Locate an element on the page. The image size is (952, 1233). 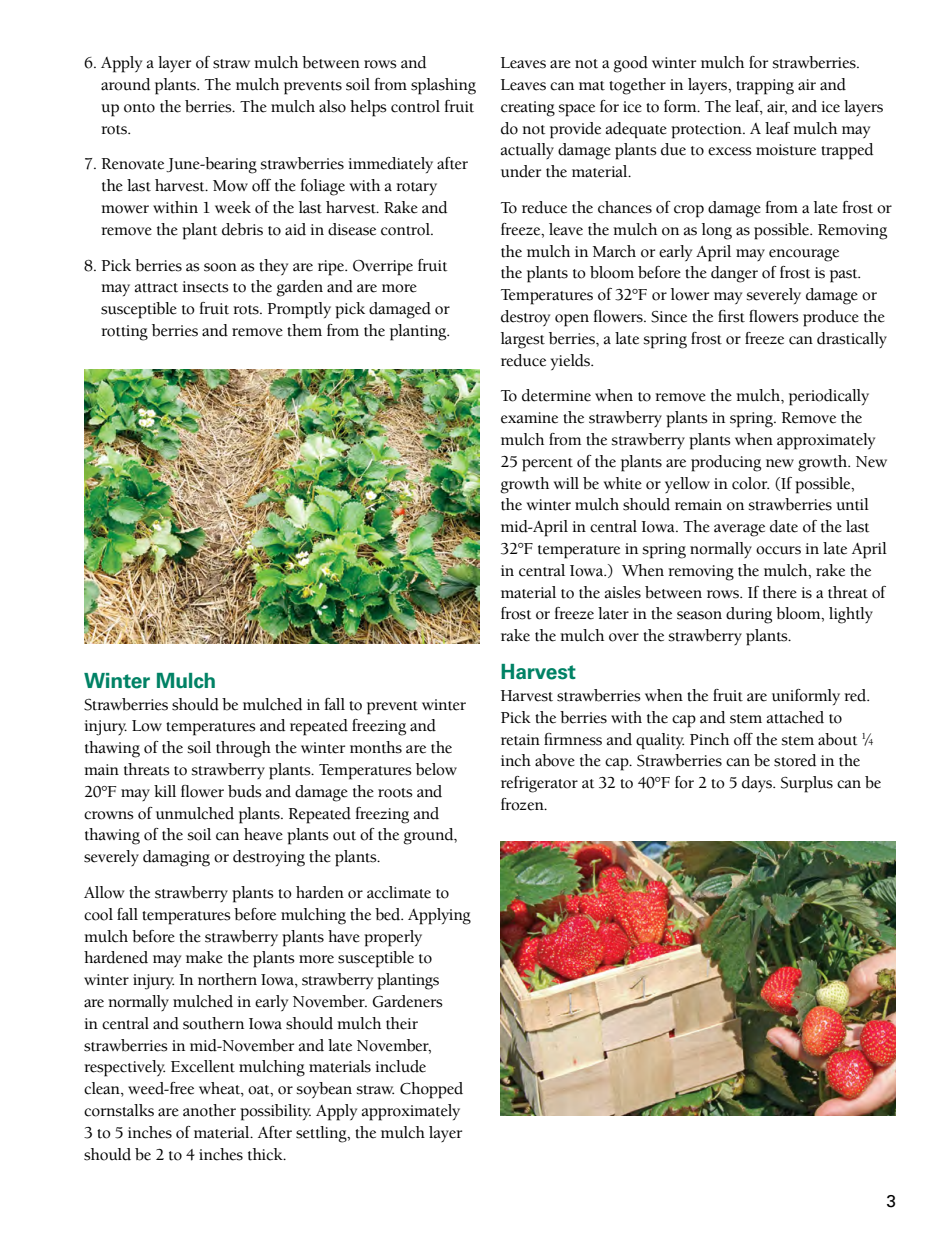
onto is located at coordinates (139, 108).
